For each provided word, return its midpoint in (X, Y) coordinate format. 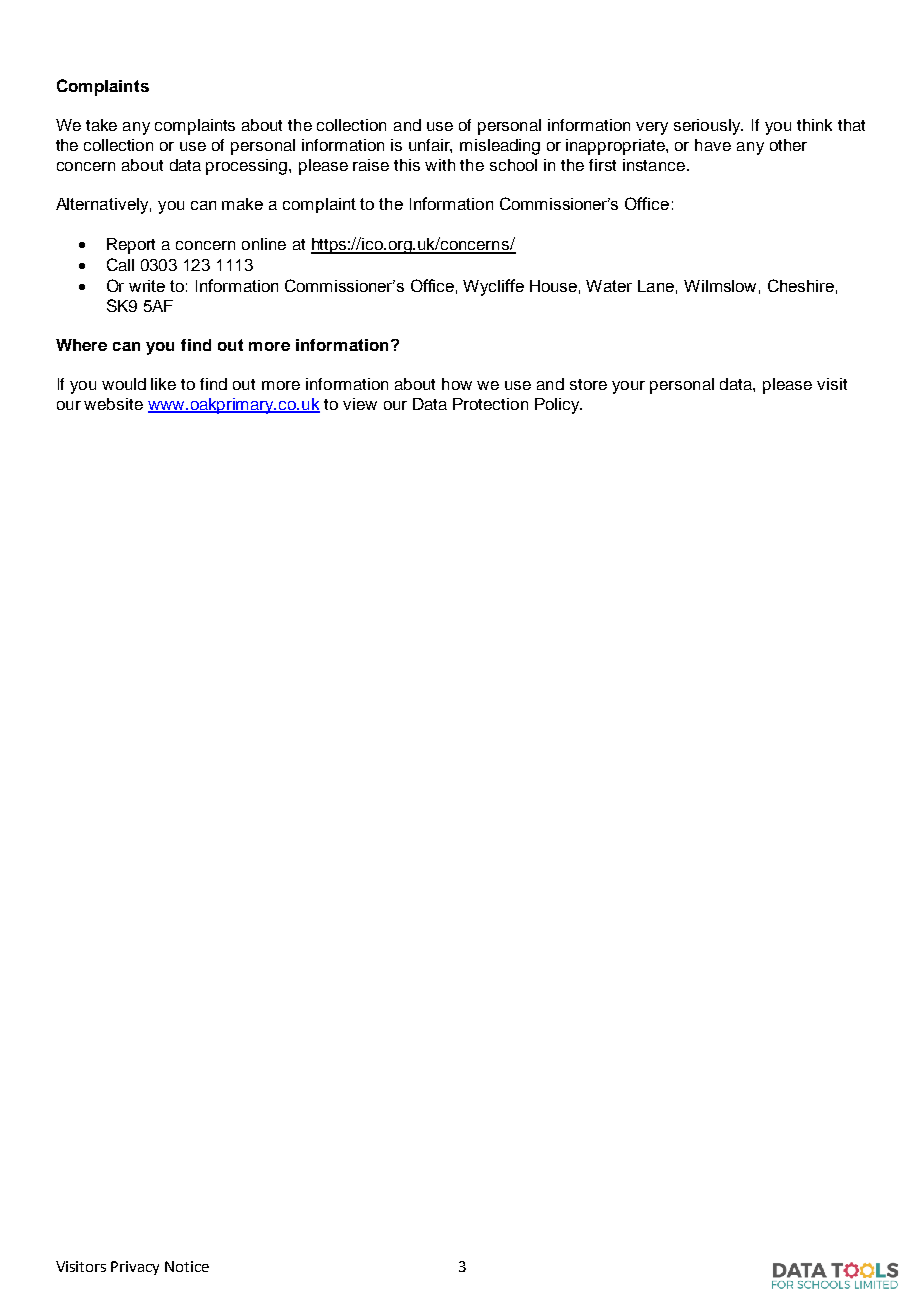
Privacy (135, 1268)
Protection (490, 404)
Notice (187, 1266)
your (628, 387)
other (788, 145)
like (163, 384)
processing (248, 167)
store (588, 384)
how (457, 384)
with (440, 165)
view (360, 404)
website (113, 404)
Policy (558, 406)
